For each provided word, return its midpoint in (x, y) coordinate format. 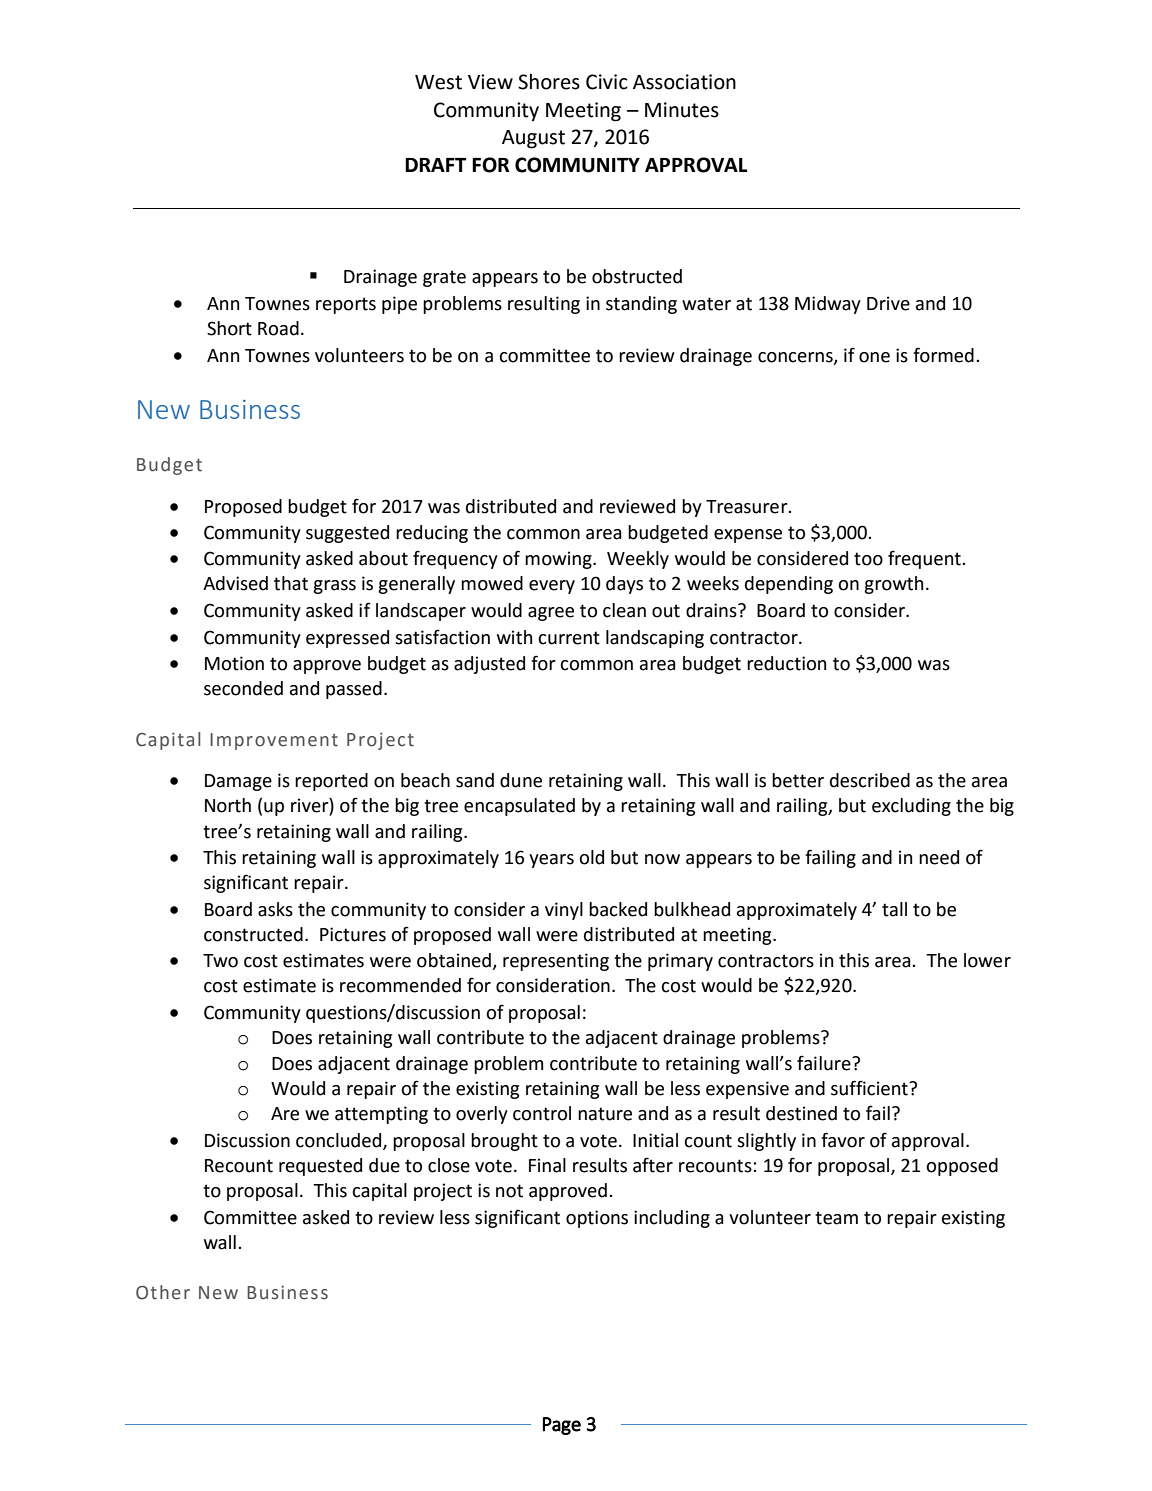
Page (562, 1426)
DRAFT (435, 165)
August (533, 139)
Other (163, 1292)
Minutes (682, 110)
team (836, 1218)
